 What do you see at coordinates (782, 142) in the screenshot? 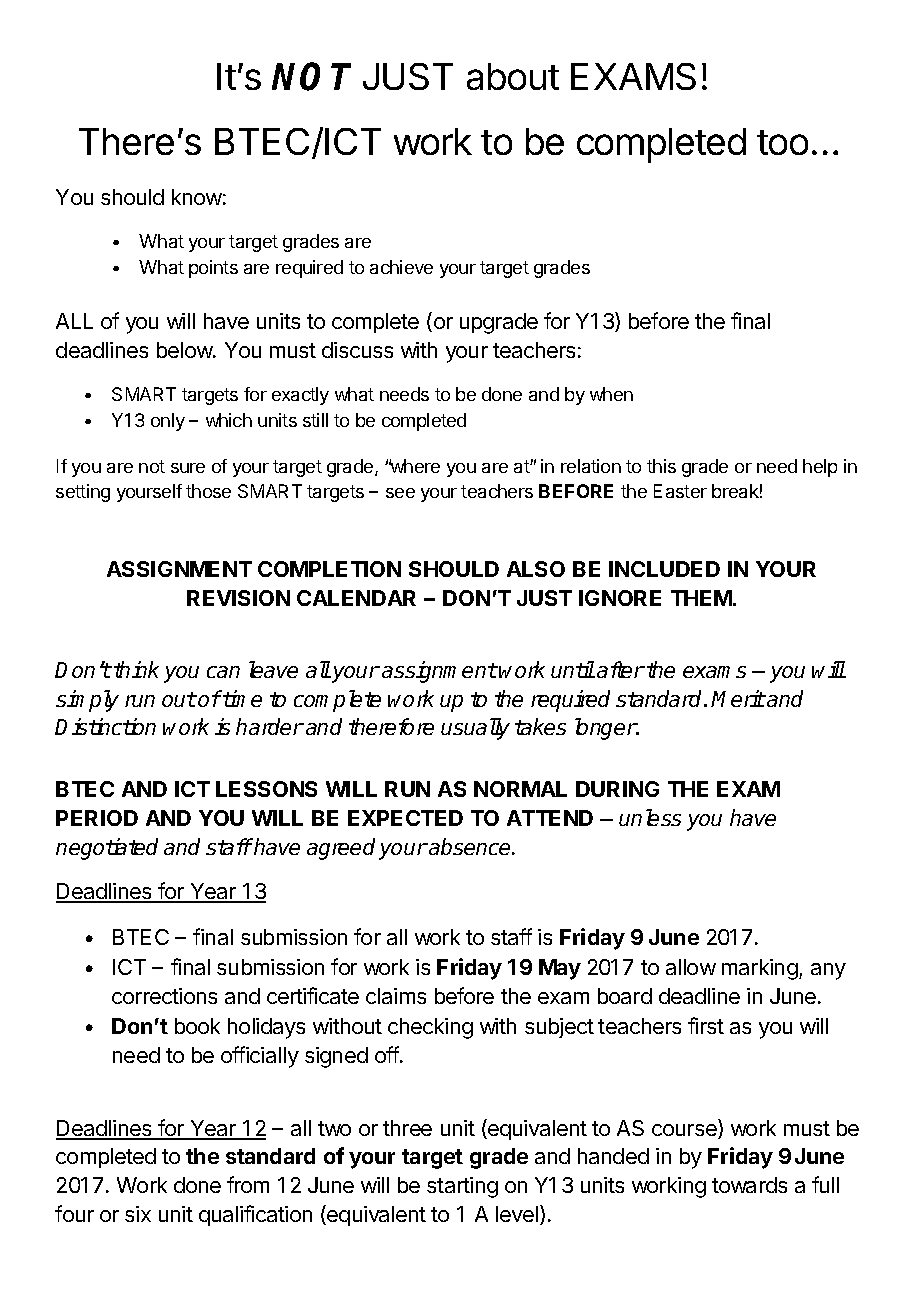
I see `too` at bounding box center [782, 142].
